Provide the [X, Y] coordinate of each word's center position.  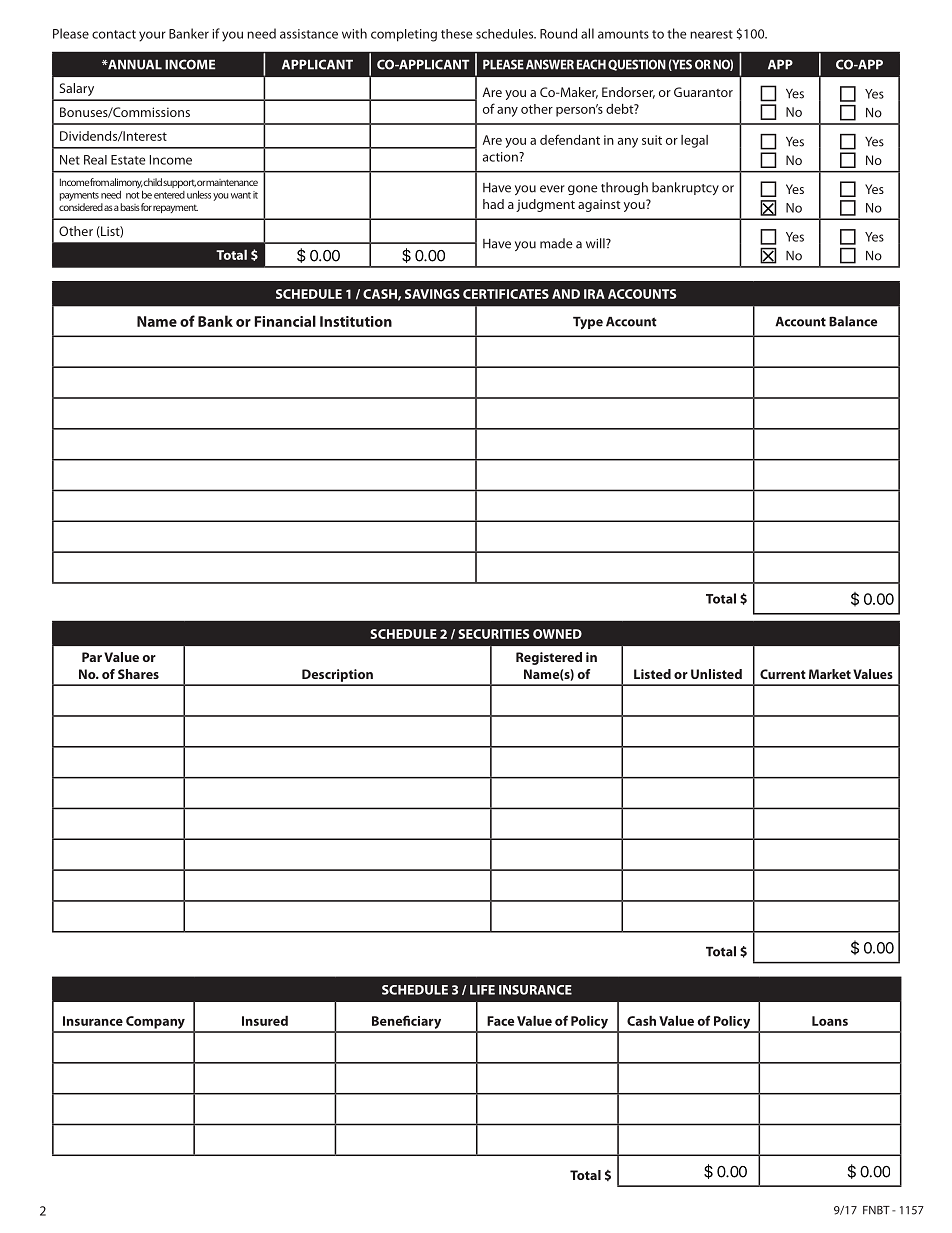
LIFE [482, 990]
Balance [853, 321]
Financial [285, 321]
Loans [830, 1021]
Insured [265, 1021]
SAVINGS [432, 294]
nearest [711, 34]
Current [783, 674]
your [152, 36]
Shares [138, 674]
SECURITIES [493, 634]
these [457, 34]
